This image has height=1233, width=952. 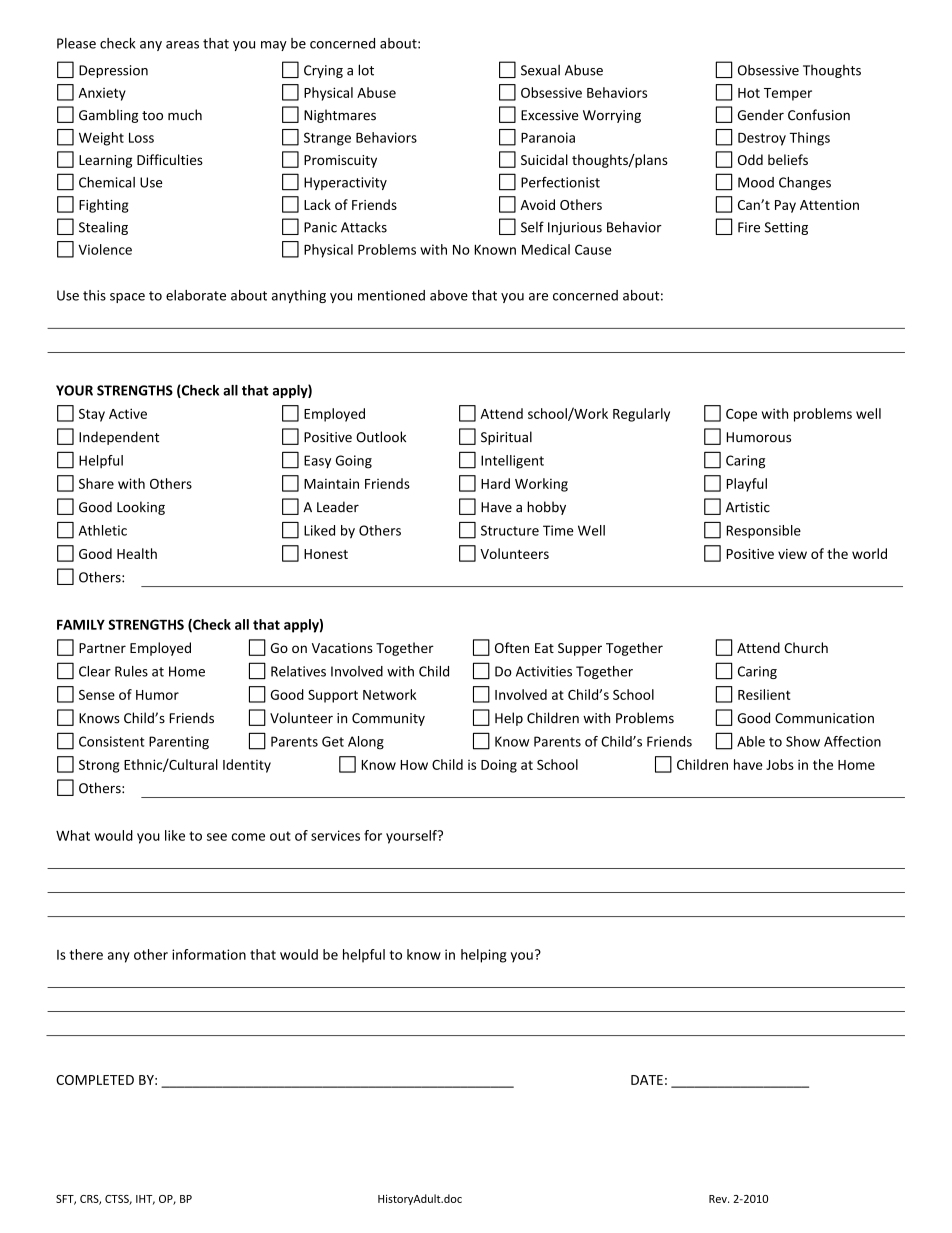 I want to click on view, so click(x=792, y=554).
